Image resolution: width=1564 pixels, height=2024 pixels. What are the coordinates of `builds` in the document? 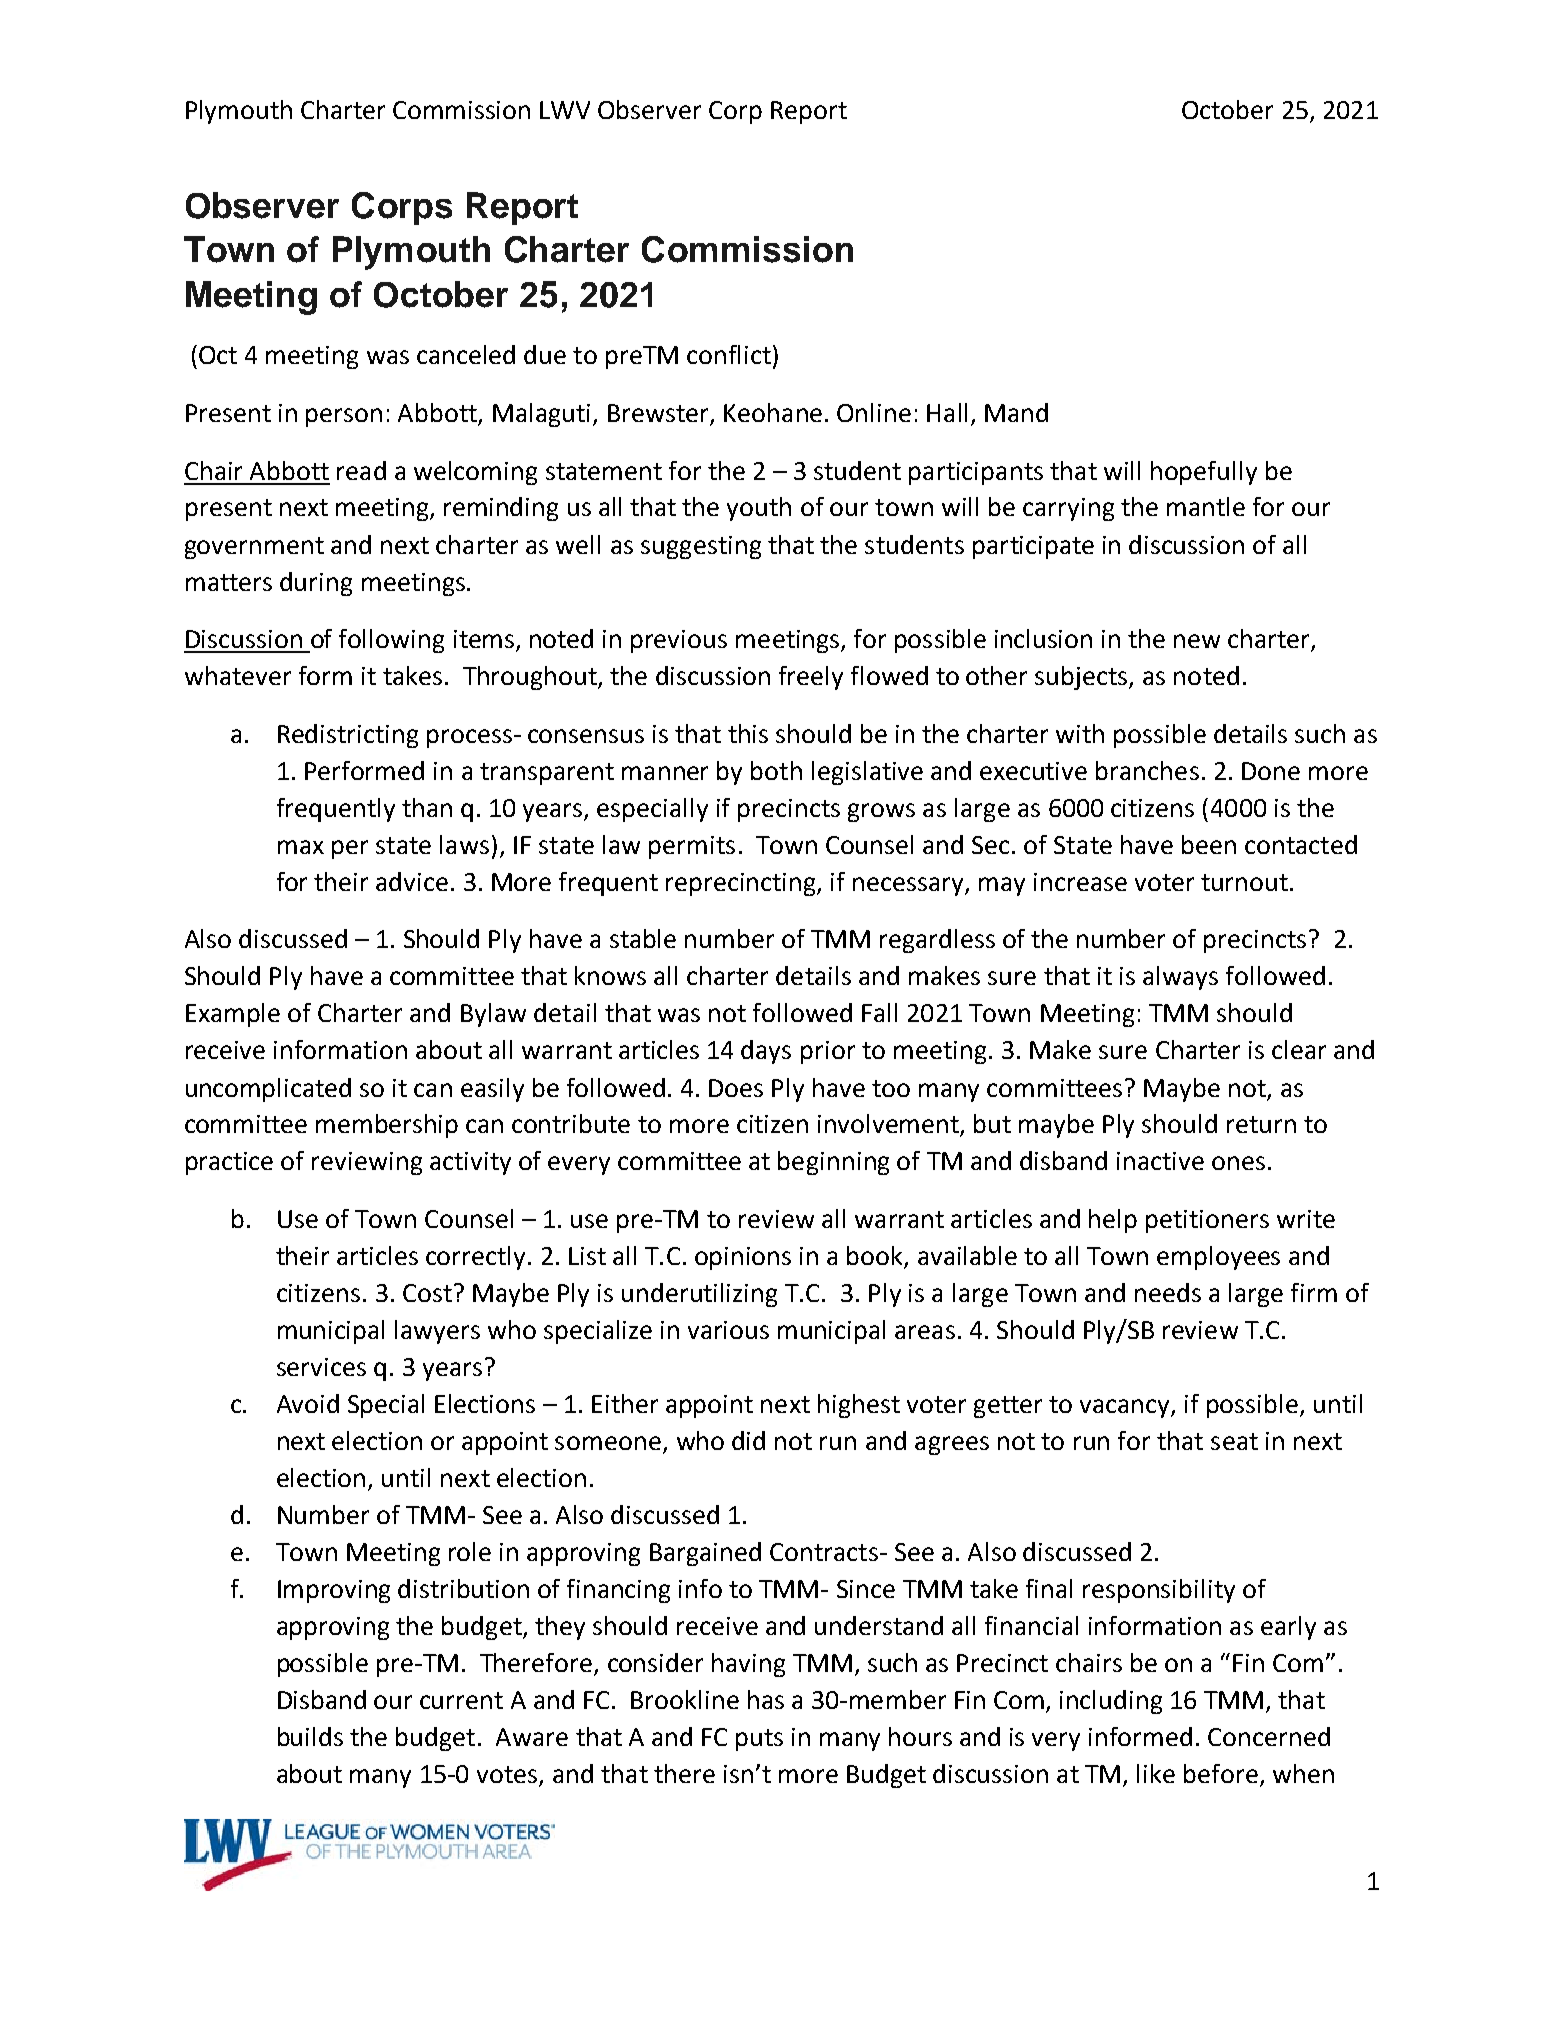 It's located at (310, 1736).
